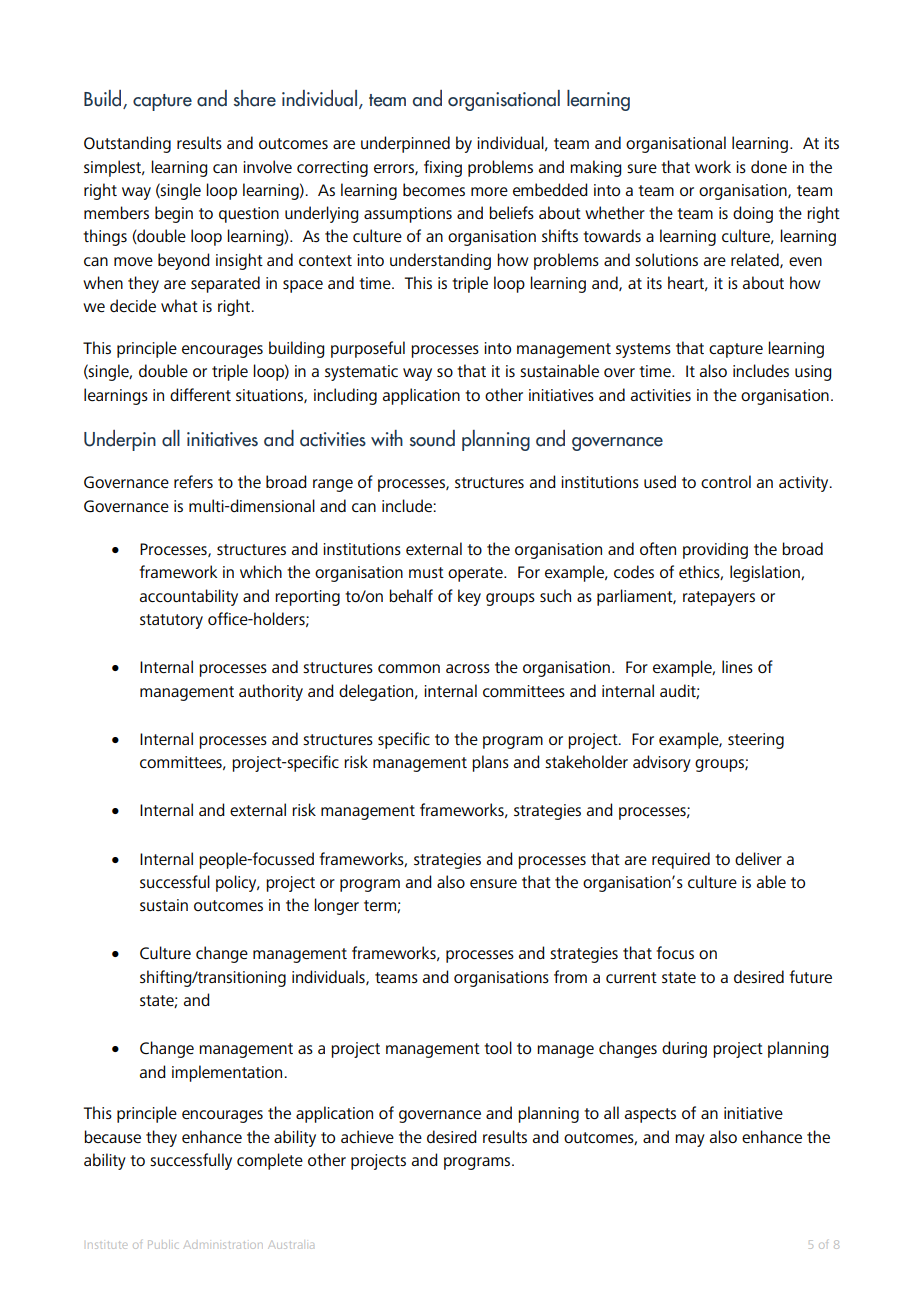 The width and height of the page is (924, 1308). What do you see at coordinates (432, 438) in the page?
I see `sound` at bounding box center [432, 438].
